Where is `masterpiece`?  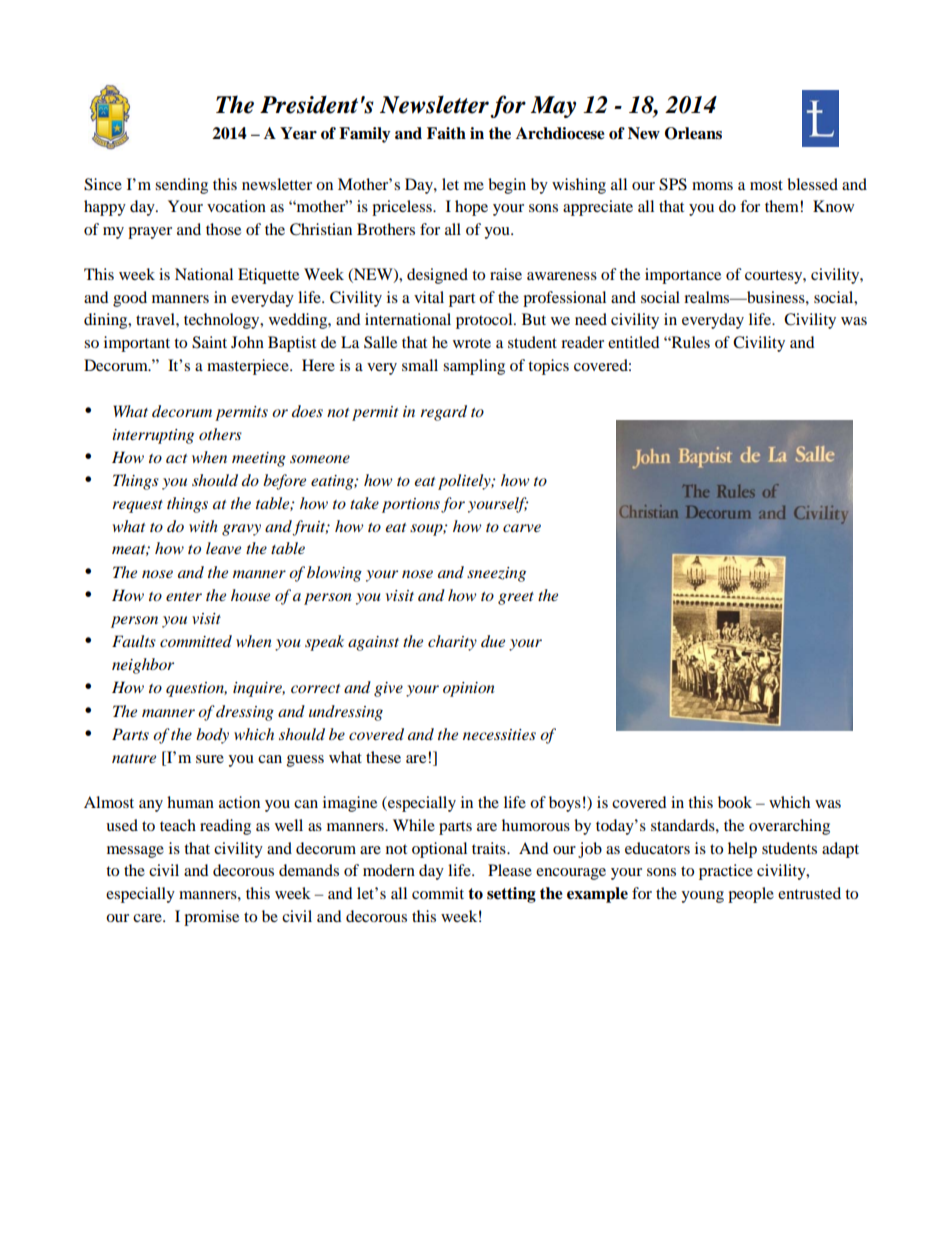 masterpiece is located at coordinates (249, 367).
